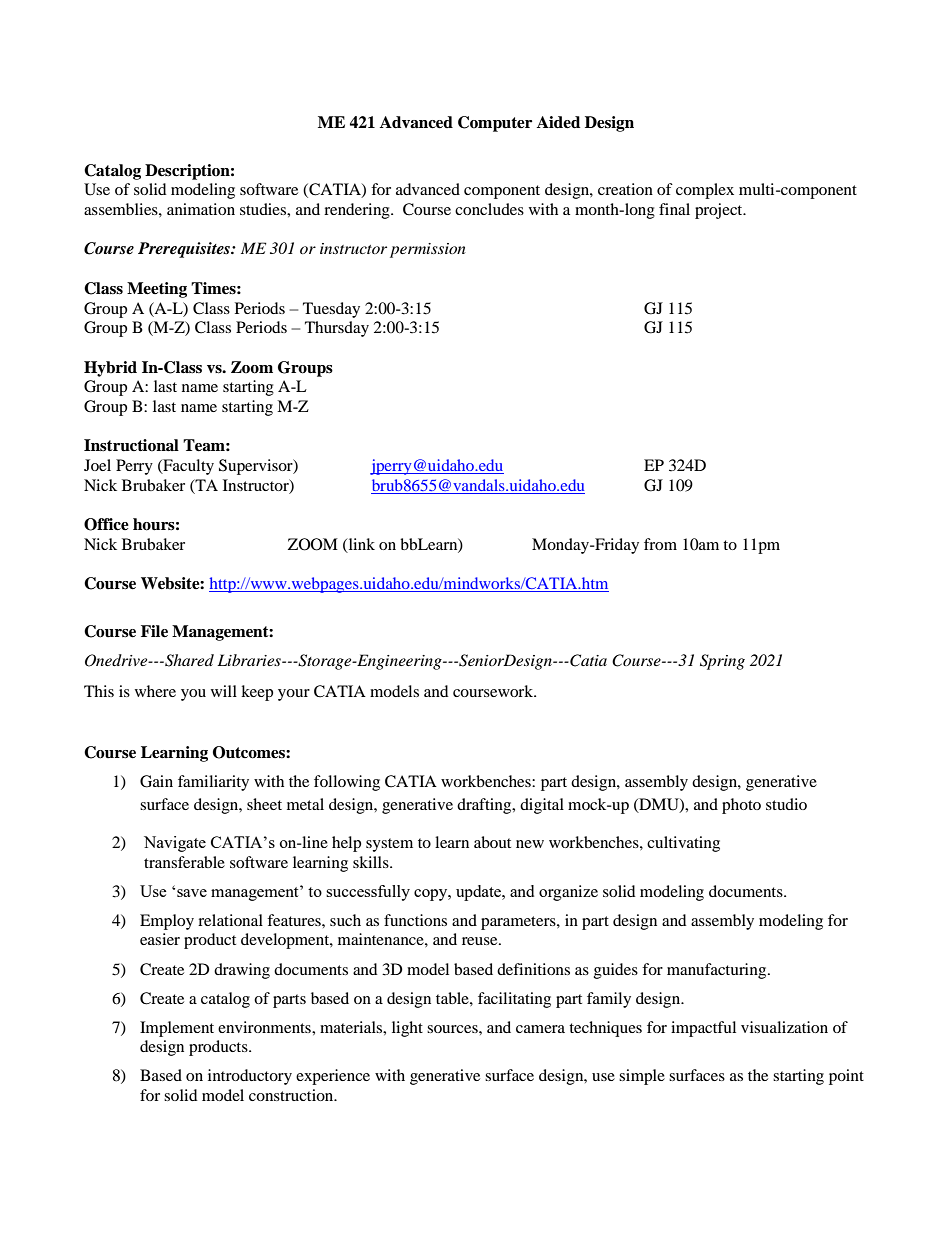 The height and width of the screenshot is (1233, 952). I want to click on drafting, so click(485, 806).
